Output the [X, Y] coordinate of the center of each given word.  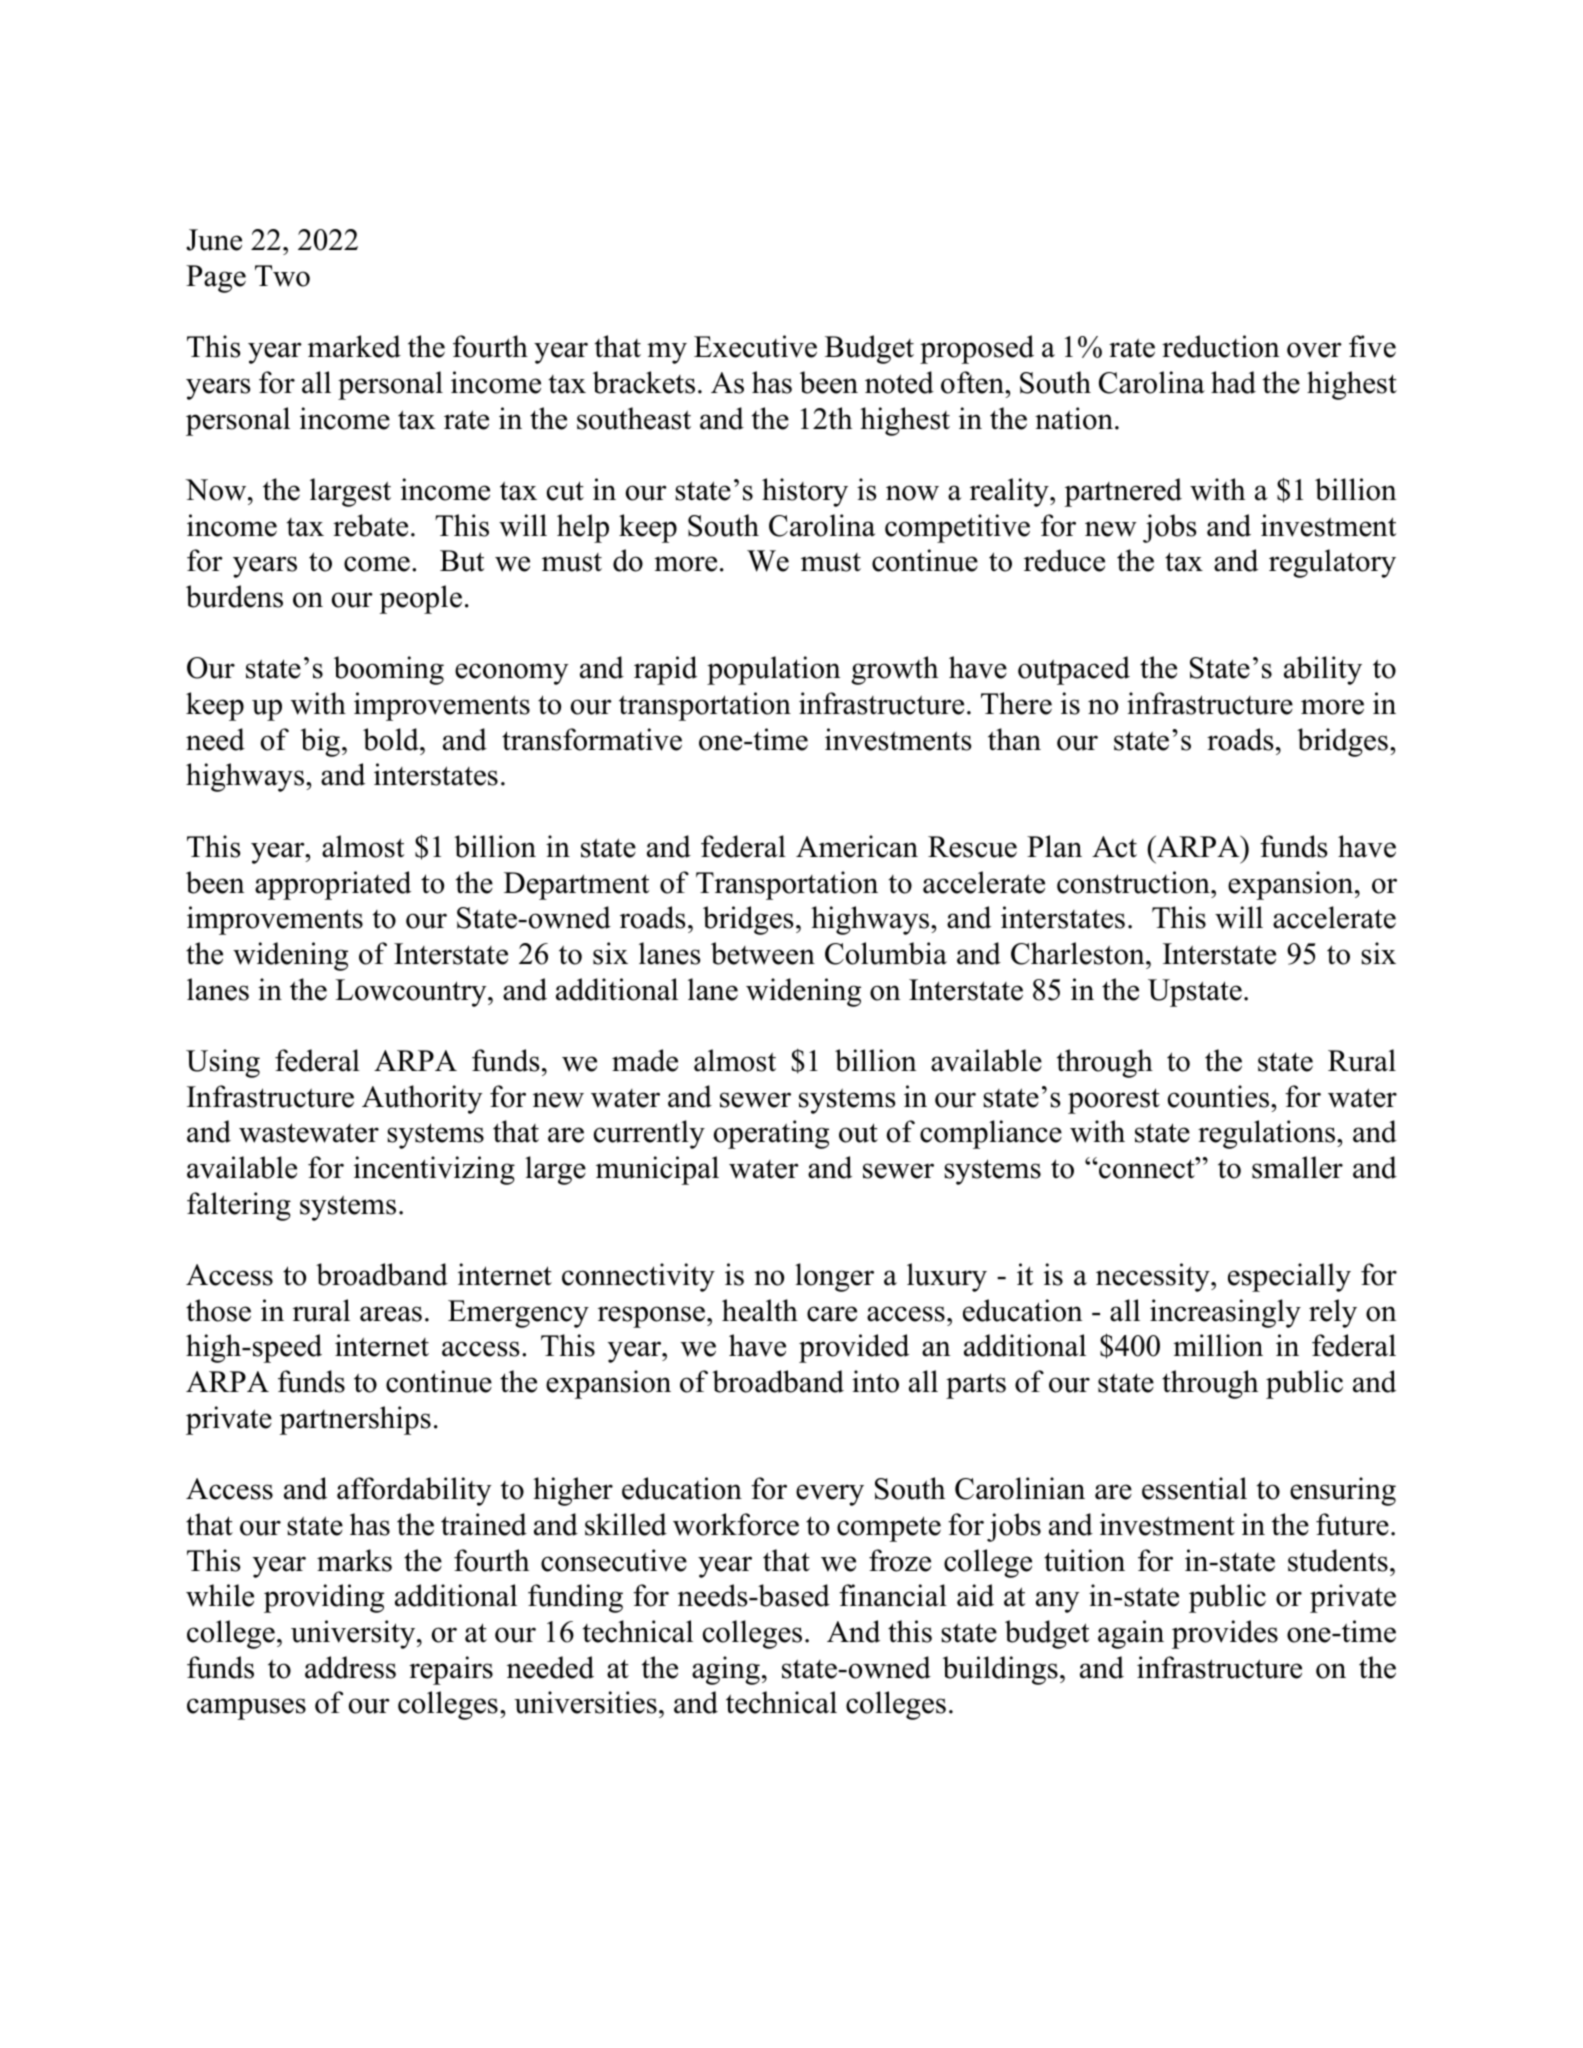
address [350, 1667]
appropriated [333, 885]
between [763, 953]
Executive [755, 346]
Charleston [1079, 953]
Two [282, 276]
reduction [1221, 346]
